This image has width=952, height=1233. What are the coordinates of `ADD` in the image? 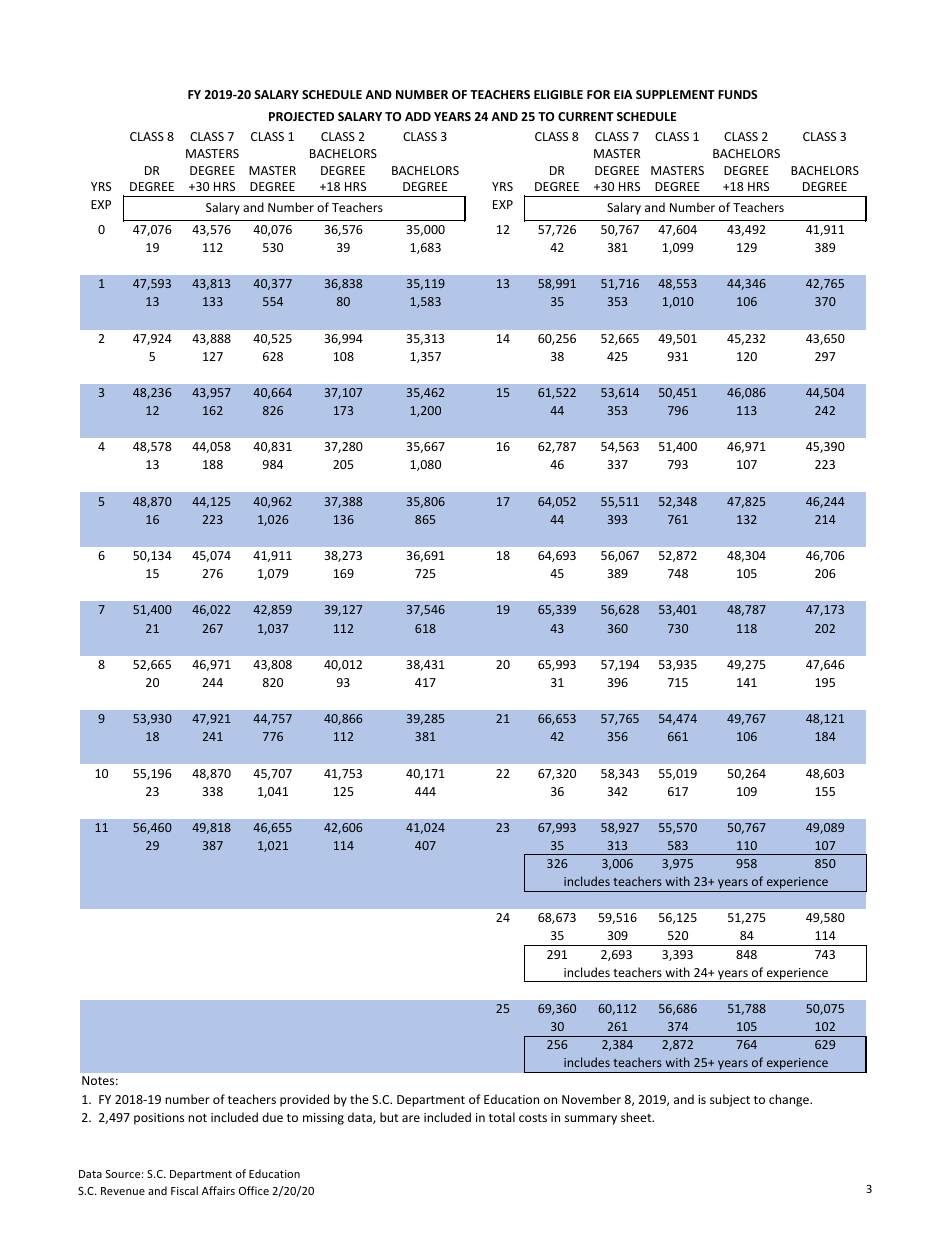 It's located at (418, 116).
